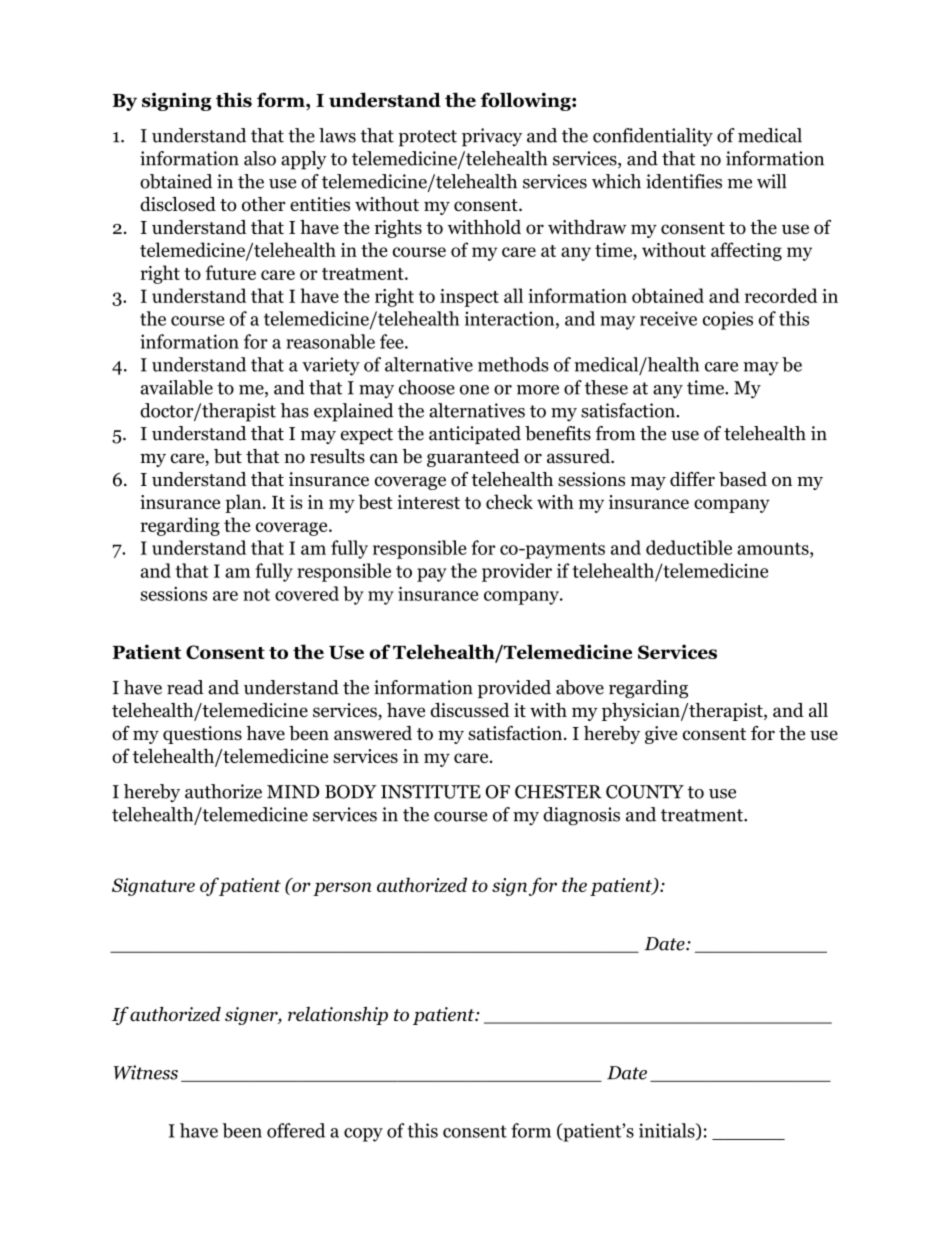 The height and width of the page is (1233, 952). What do you see at coordinates (260, 158) in the page?
I see `also` at bounding box center [260, 158].
